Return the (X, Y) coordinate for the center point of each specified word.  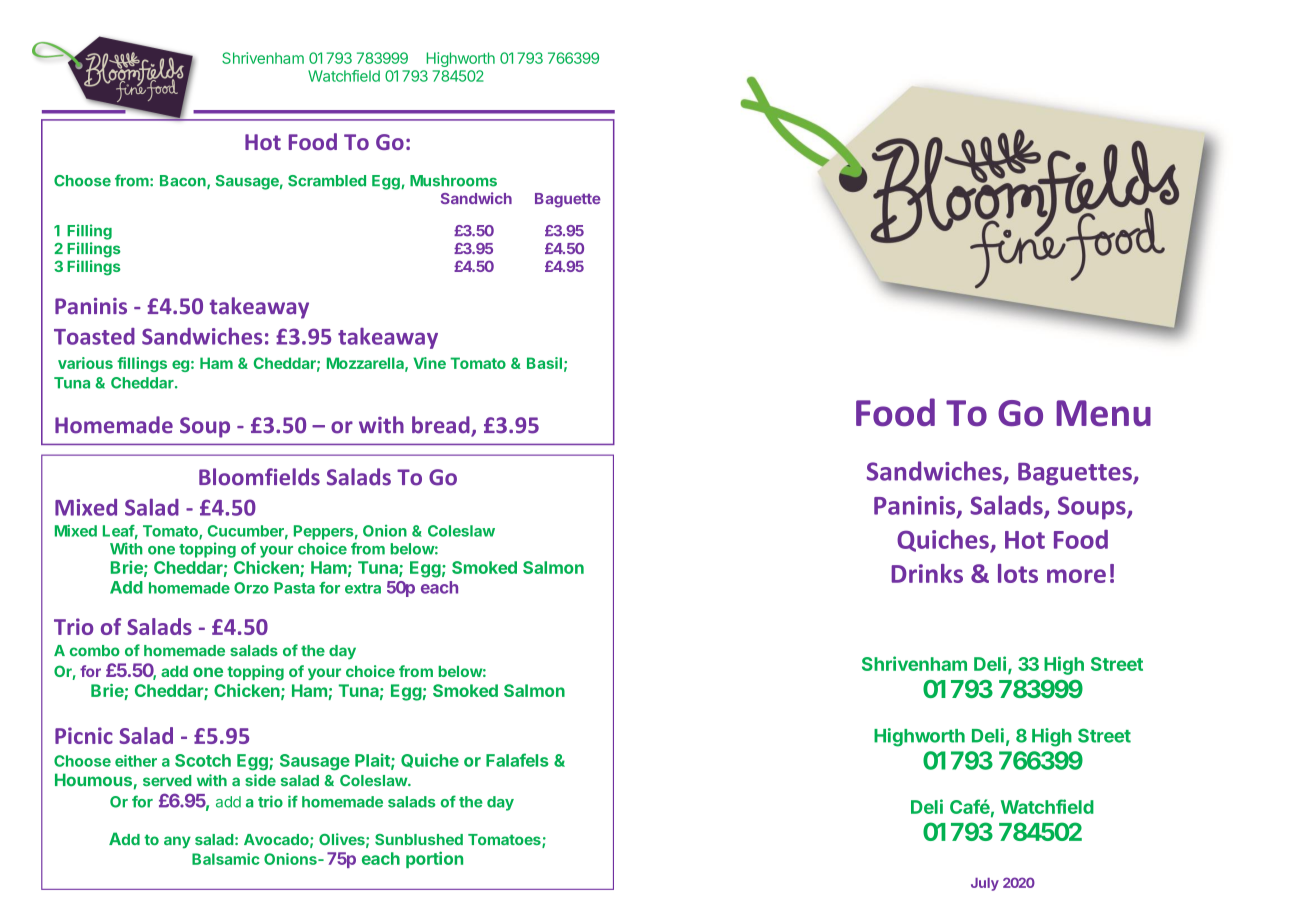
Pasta (294, 588)
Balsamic (226, 859)
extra (363, 588)
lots (1018, 573)
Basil (544, 363)
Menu (1103, 413)
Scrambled (327, 181)
